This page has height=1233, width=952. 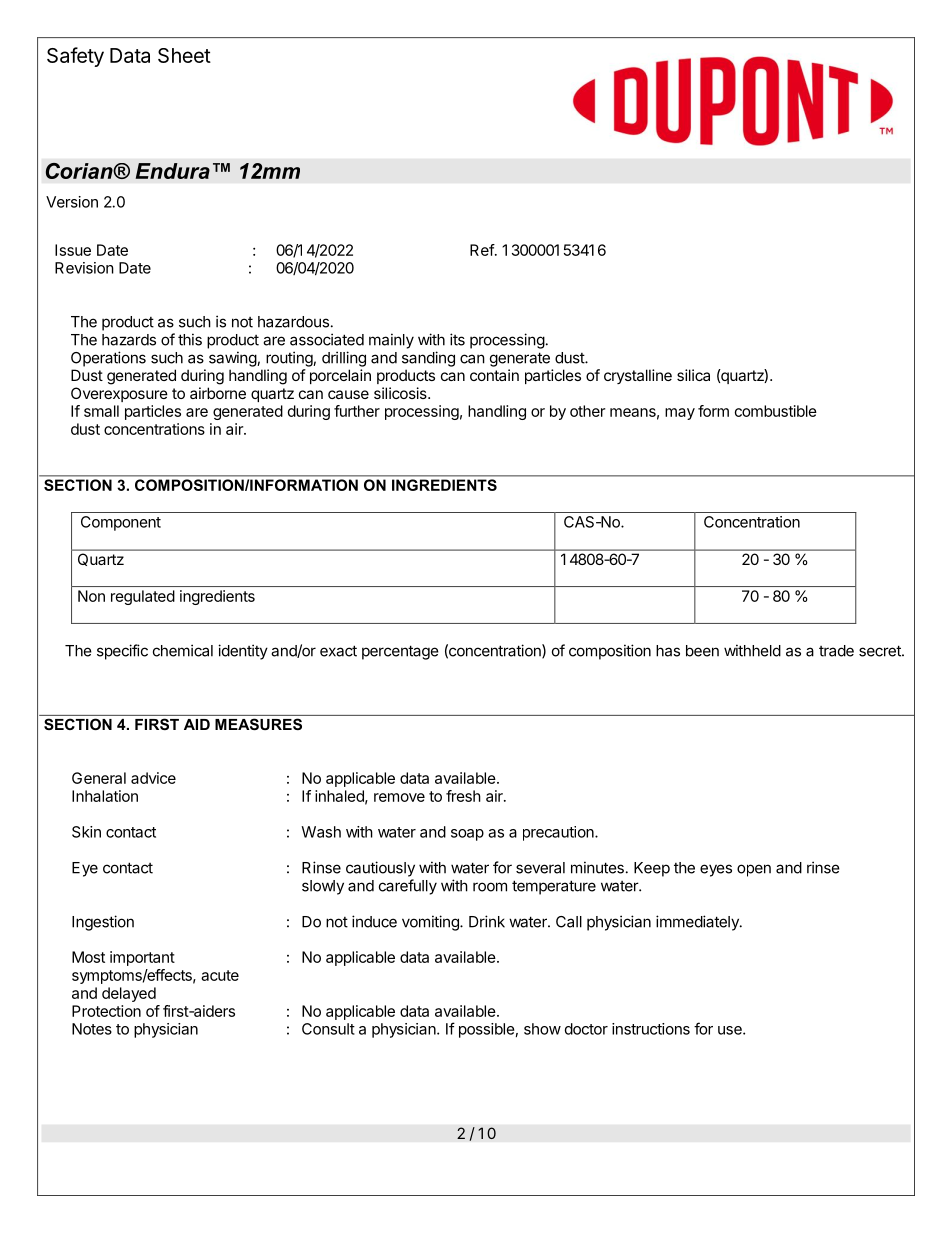 What do you see at coordinates (542, 1029) in the page?
I see `show` at bounding box center [542, 1029].
